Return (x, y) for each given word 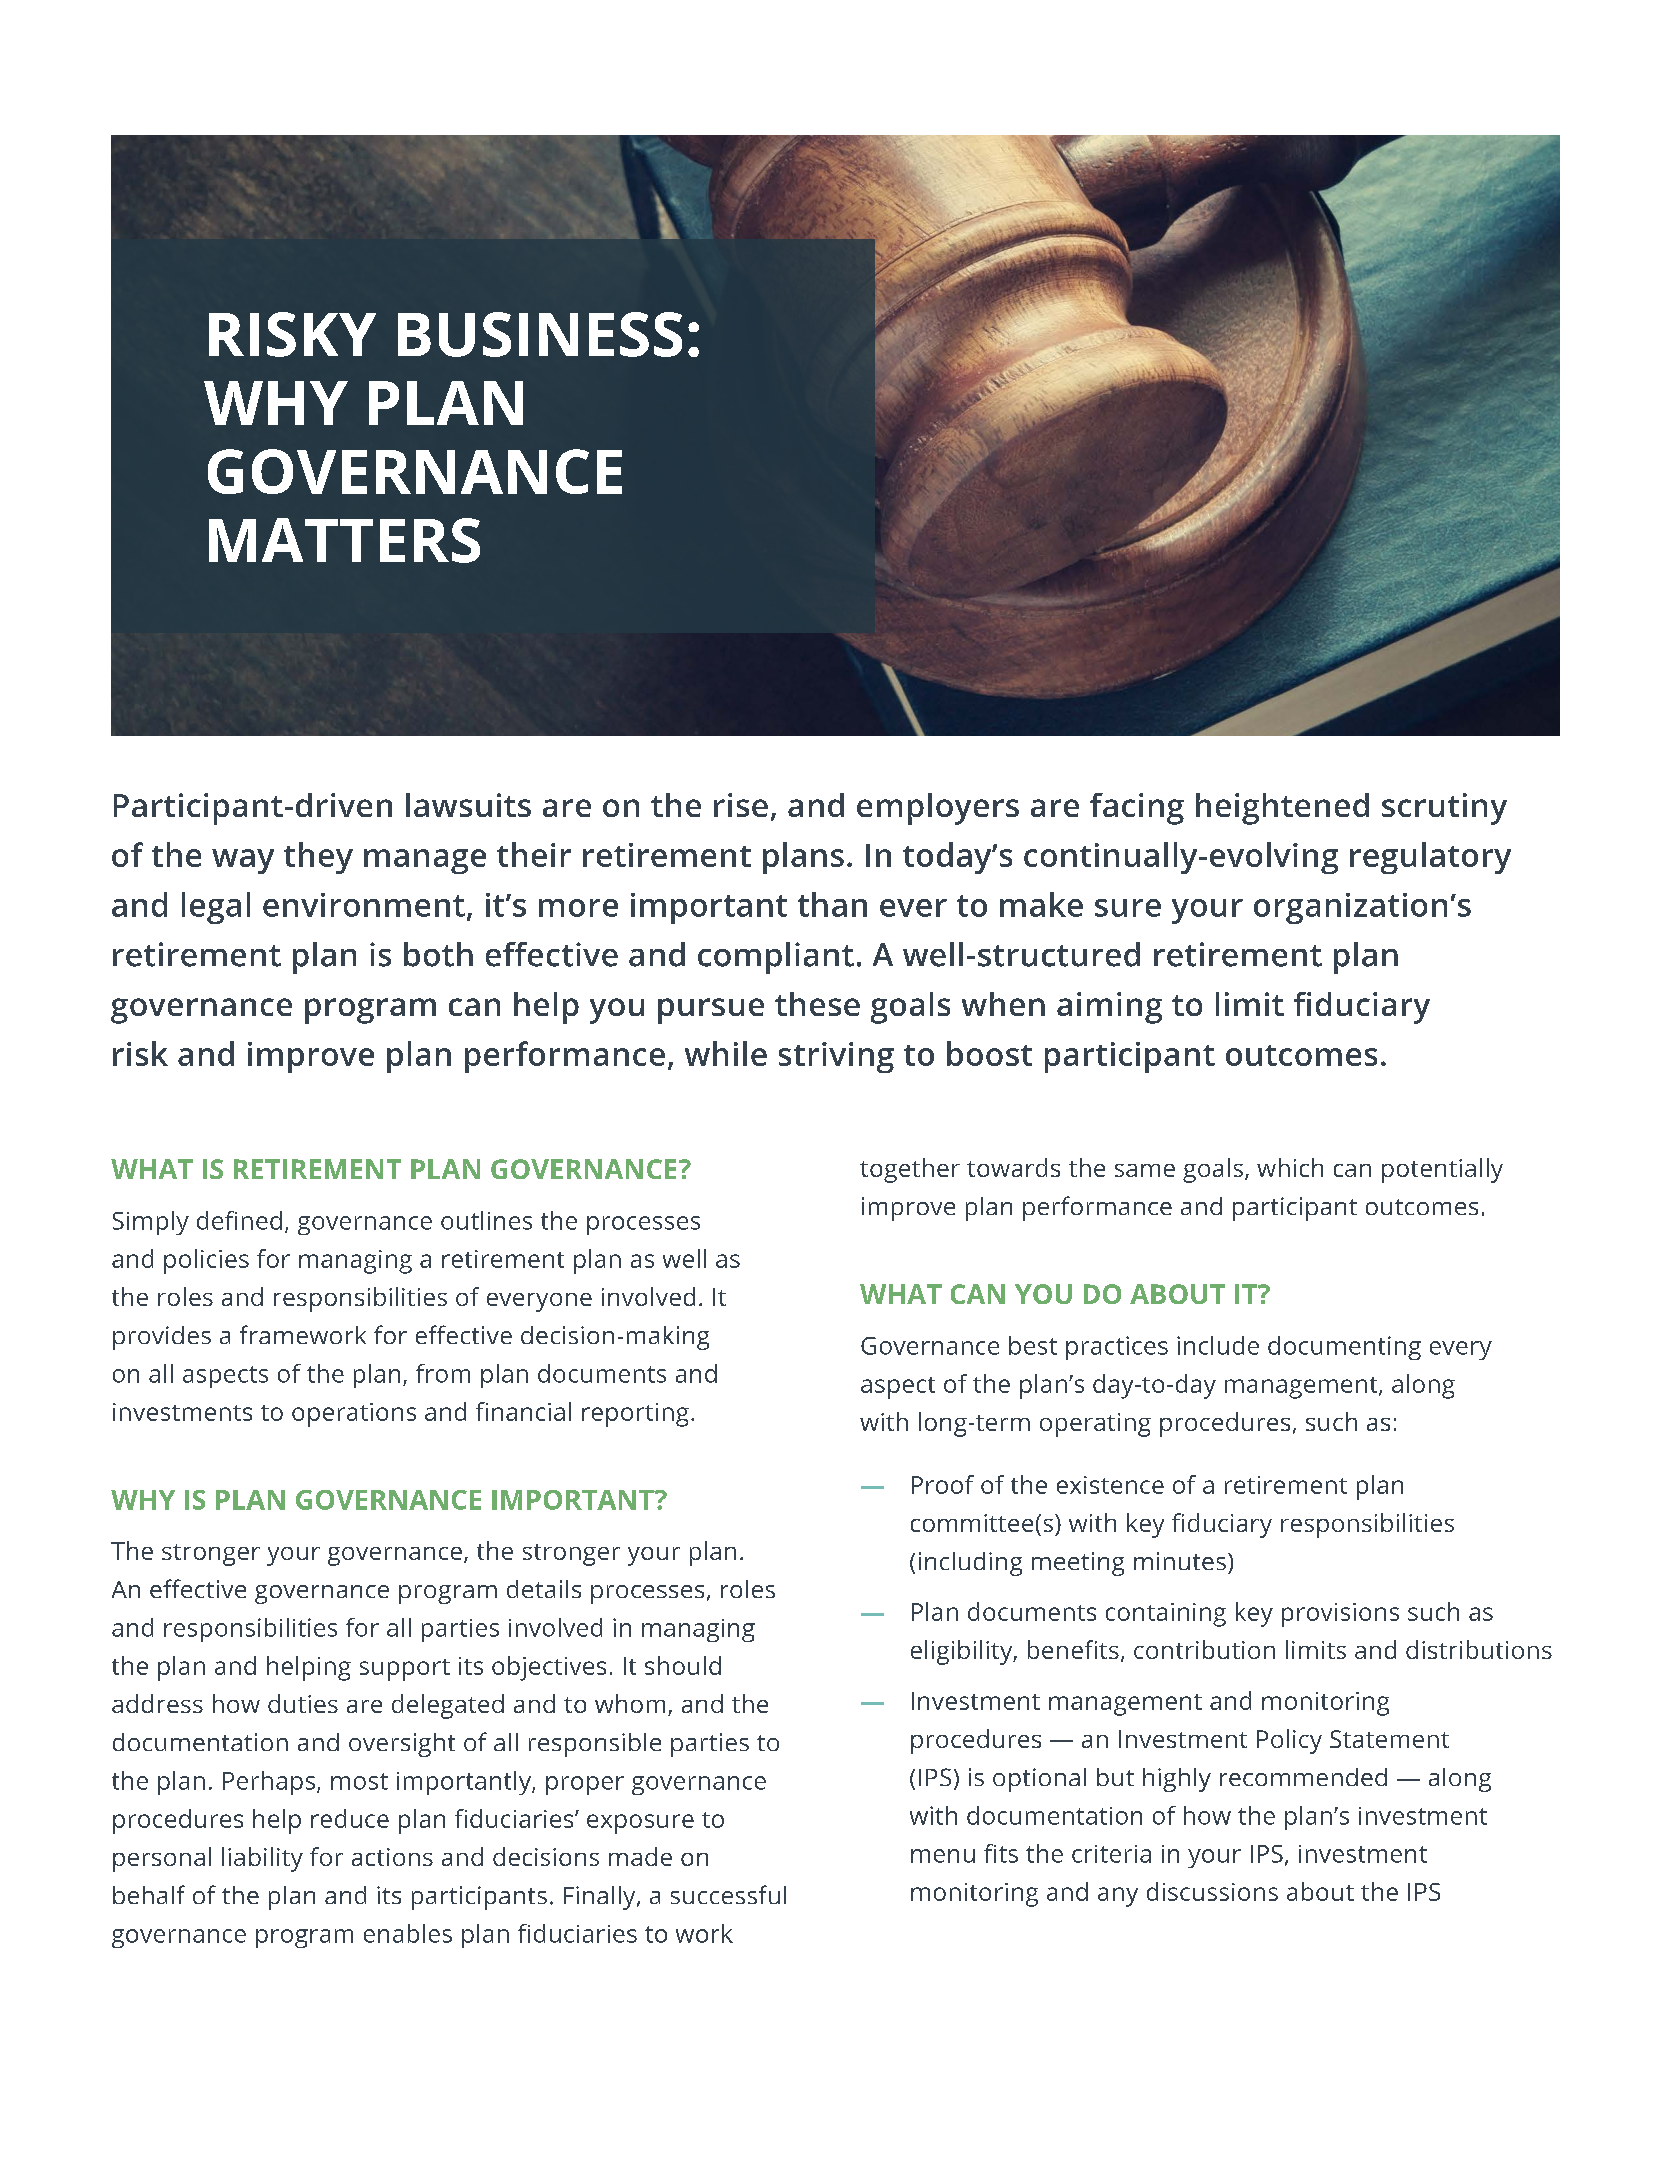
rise (741, 805)
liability (262, 1859)
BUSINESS (540, 334)
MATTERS (344, 540)
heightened (1282, 809)
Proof (943, 1484)
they (318, 858)
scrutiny (1444, 809)
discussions (1212, 1891)
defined (239, 1220)
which (1290, 1167)
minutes (1180, 1561)
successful (728, 1894)
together (910, 1170)
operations (354, 1415)
